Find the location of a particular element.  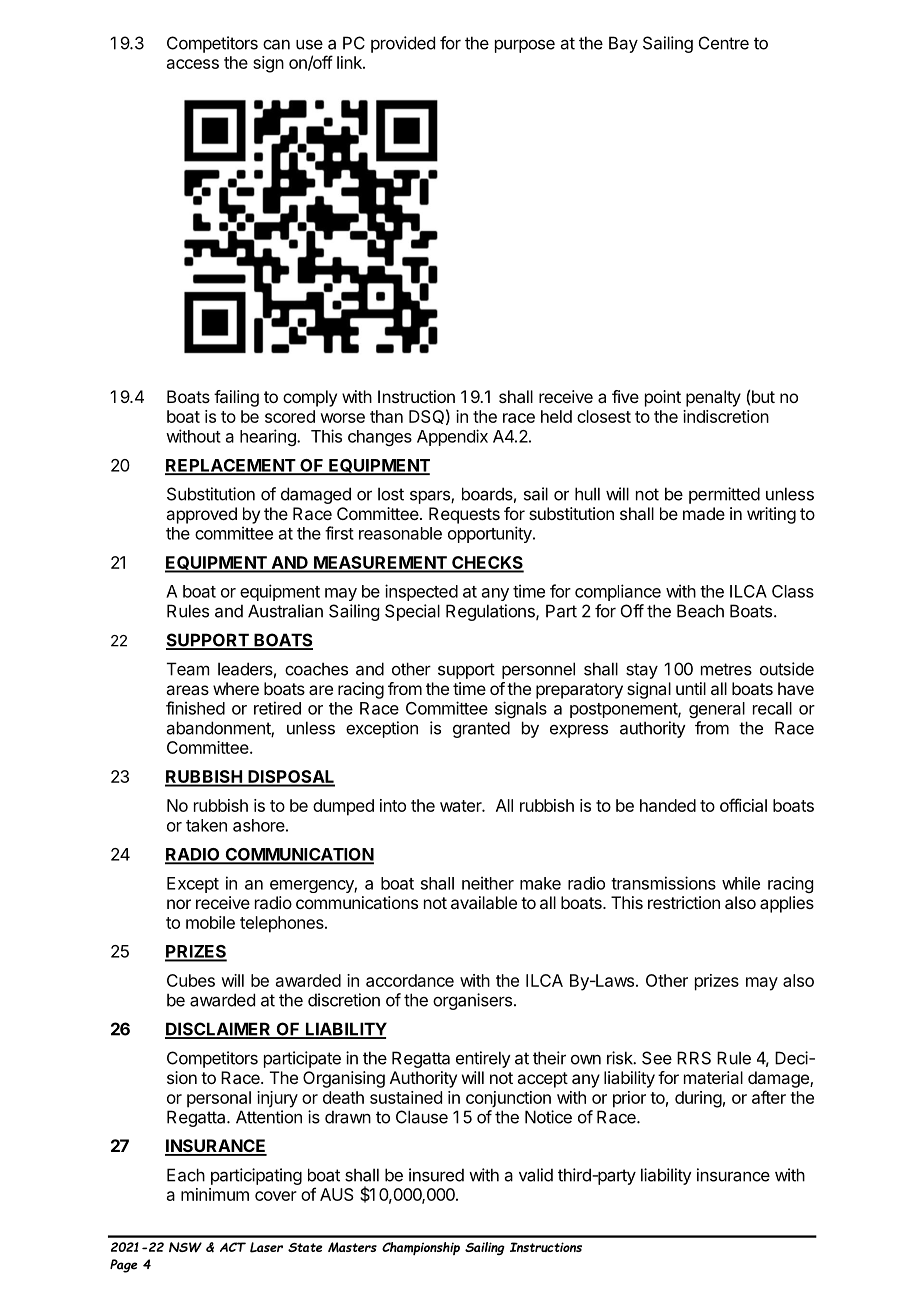

metres is located at coordinates (726, 669).
